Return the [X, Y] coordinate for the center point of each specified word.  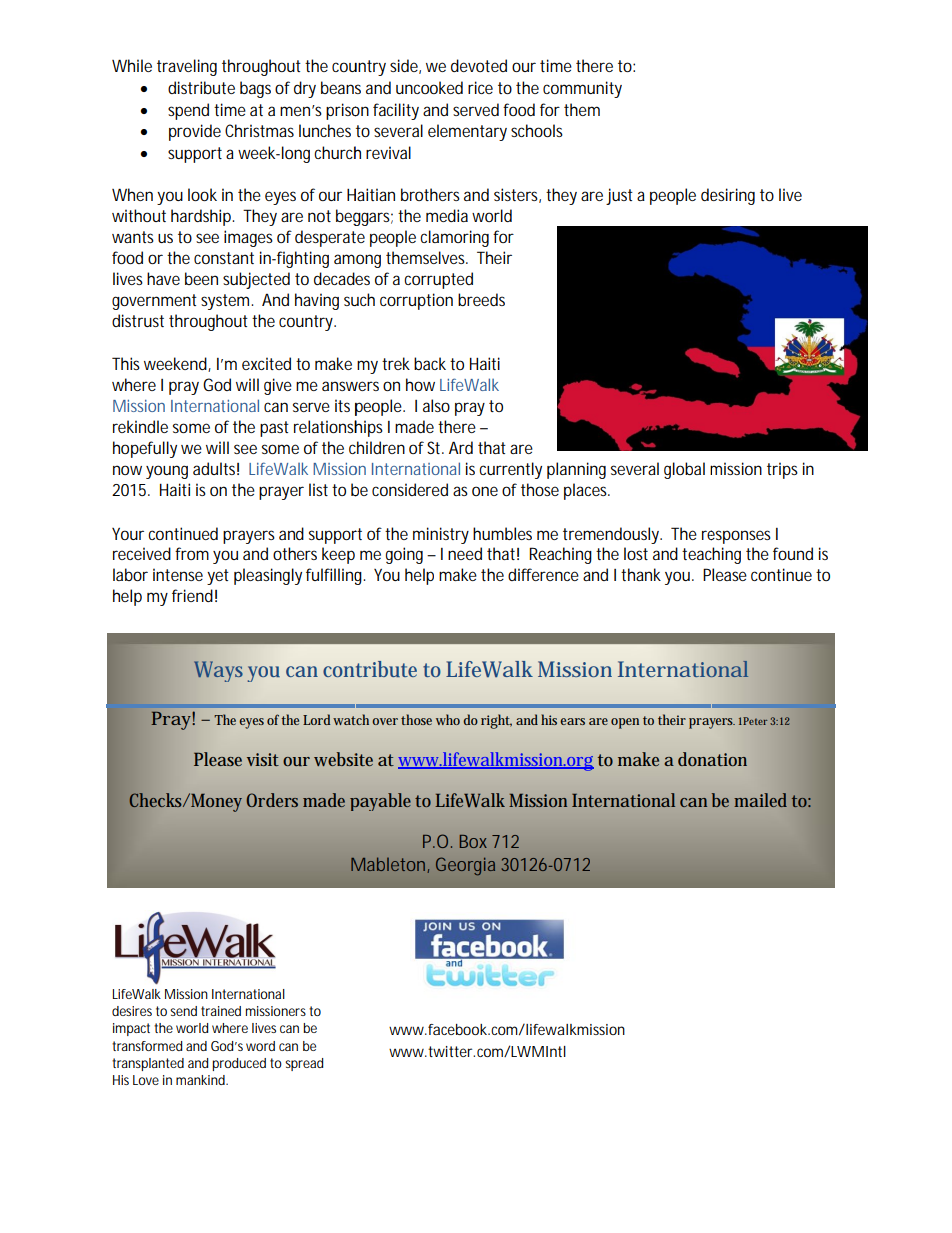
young [167, 472]
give [278, 386]
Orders [272, 800]
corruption [416, 301]
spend [188, 111]
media [447, 215]
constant [224, 258]
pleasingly [268, 576]
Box [473, 841]
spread [304, 1064]
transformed [147, 1046]
